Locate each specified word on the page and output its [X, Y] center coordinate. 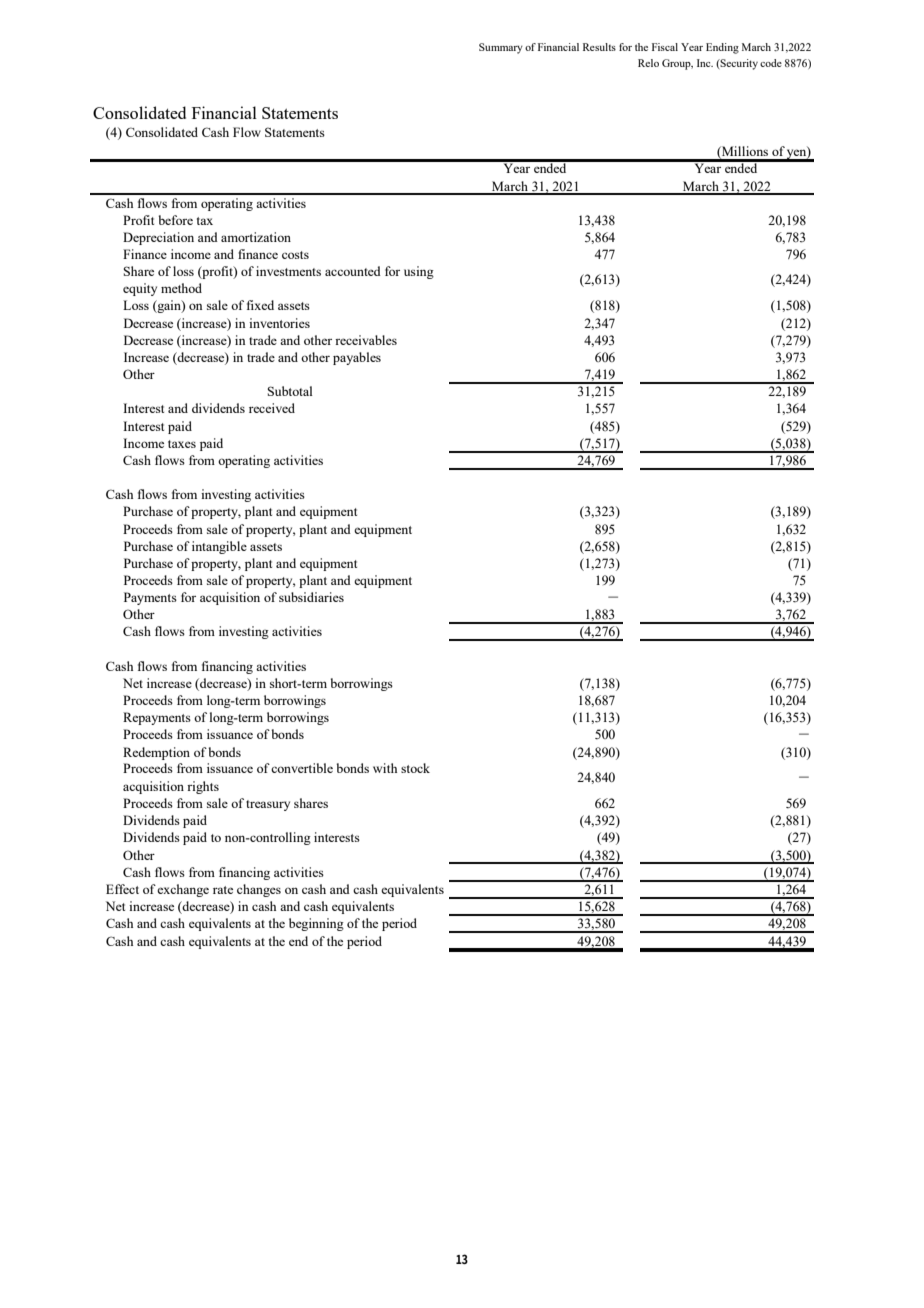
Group [677, 64]
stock [415, 768]
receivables [366, 340]
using [419, 272]
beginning [316, 924]
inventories [279, 323]
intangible [219, 547]
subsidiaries [311, 597]
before [175, 220]
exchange [183, 890]
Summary [501, 48]
